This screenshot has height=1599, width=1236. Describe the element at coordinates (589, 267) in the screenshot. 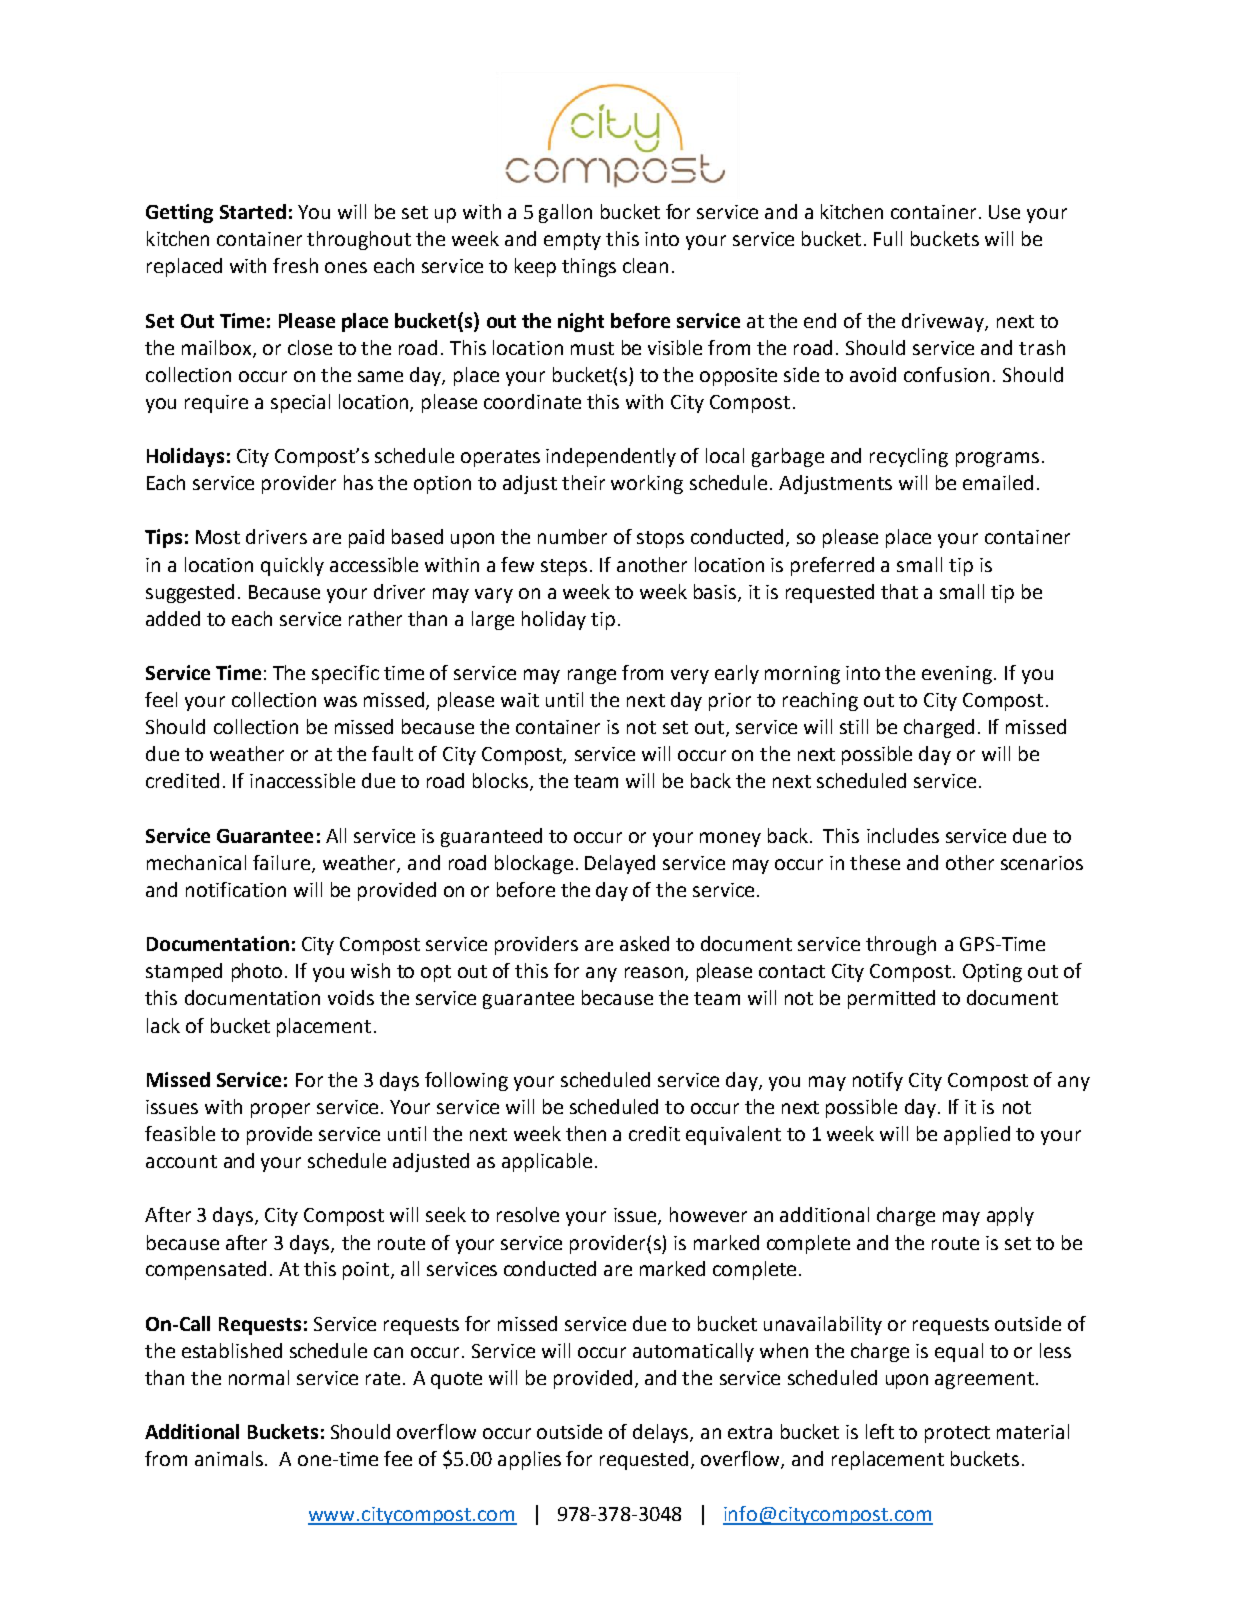

I see `things` at that location.
